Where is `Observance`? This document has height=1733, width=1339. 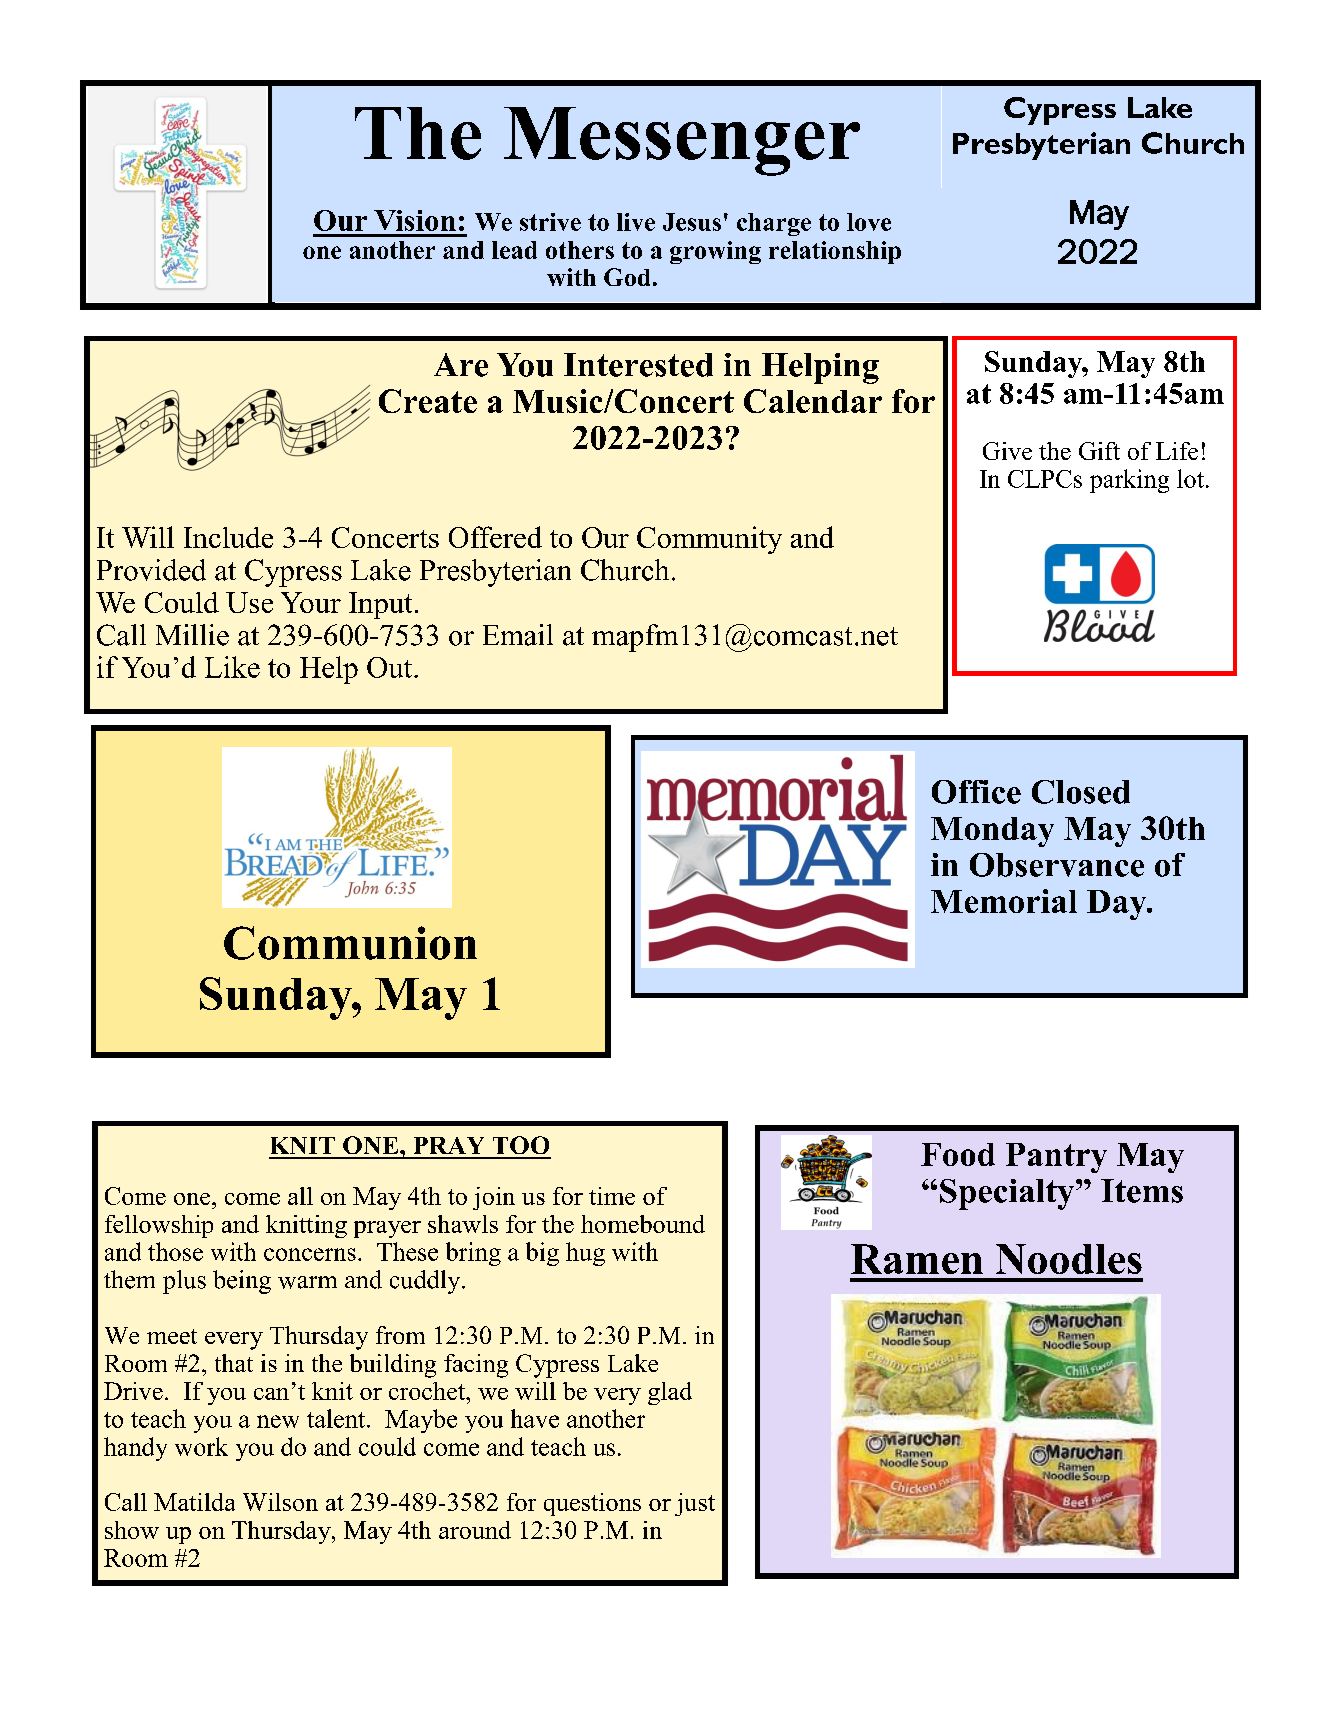 Observance is located at coordinates (1057, 865).
